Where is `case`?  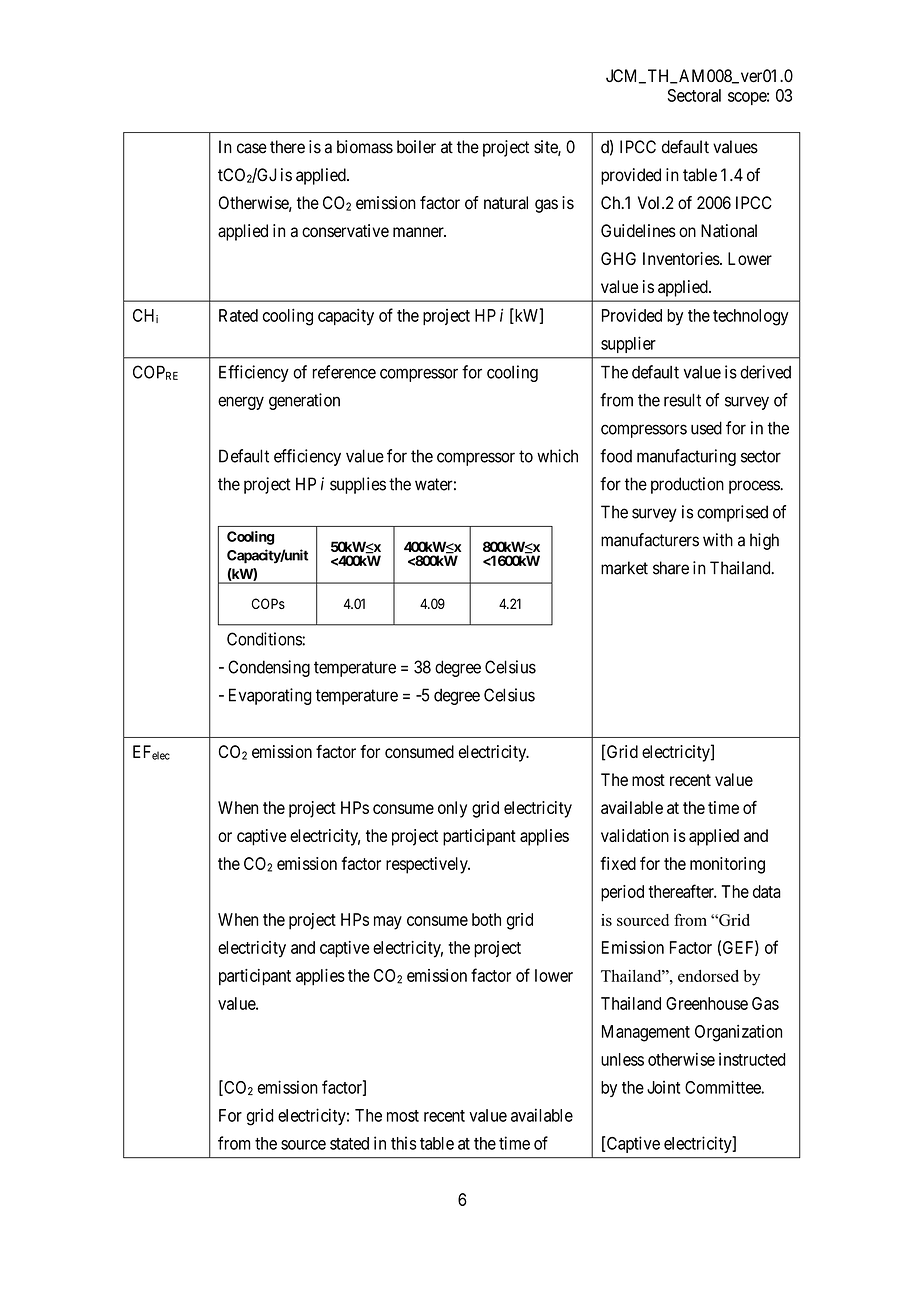 case is located at coordinates (252, 148).
